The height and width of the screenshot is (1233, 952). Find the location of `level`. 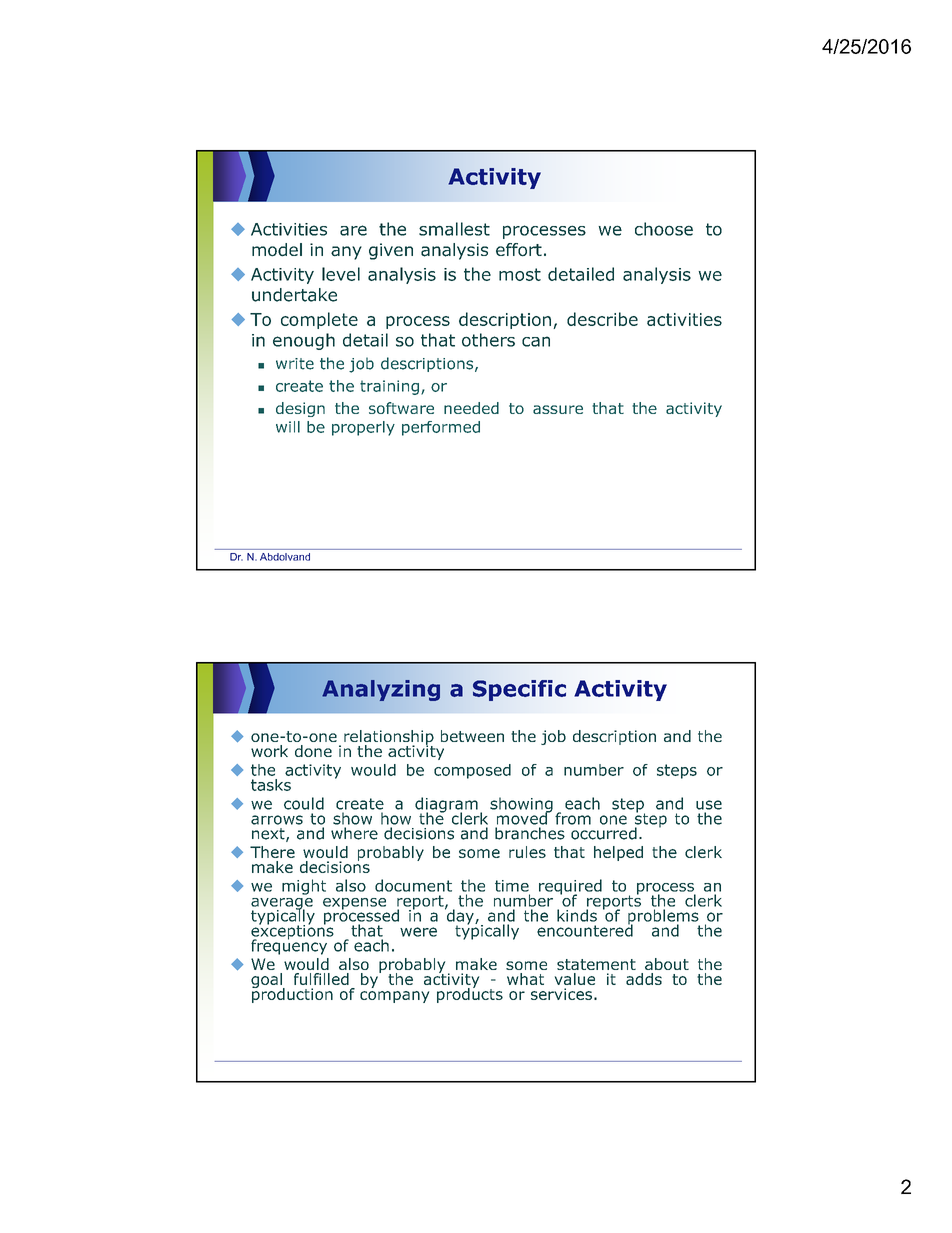

level is located at coordinates (341, 274).
